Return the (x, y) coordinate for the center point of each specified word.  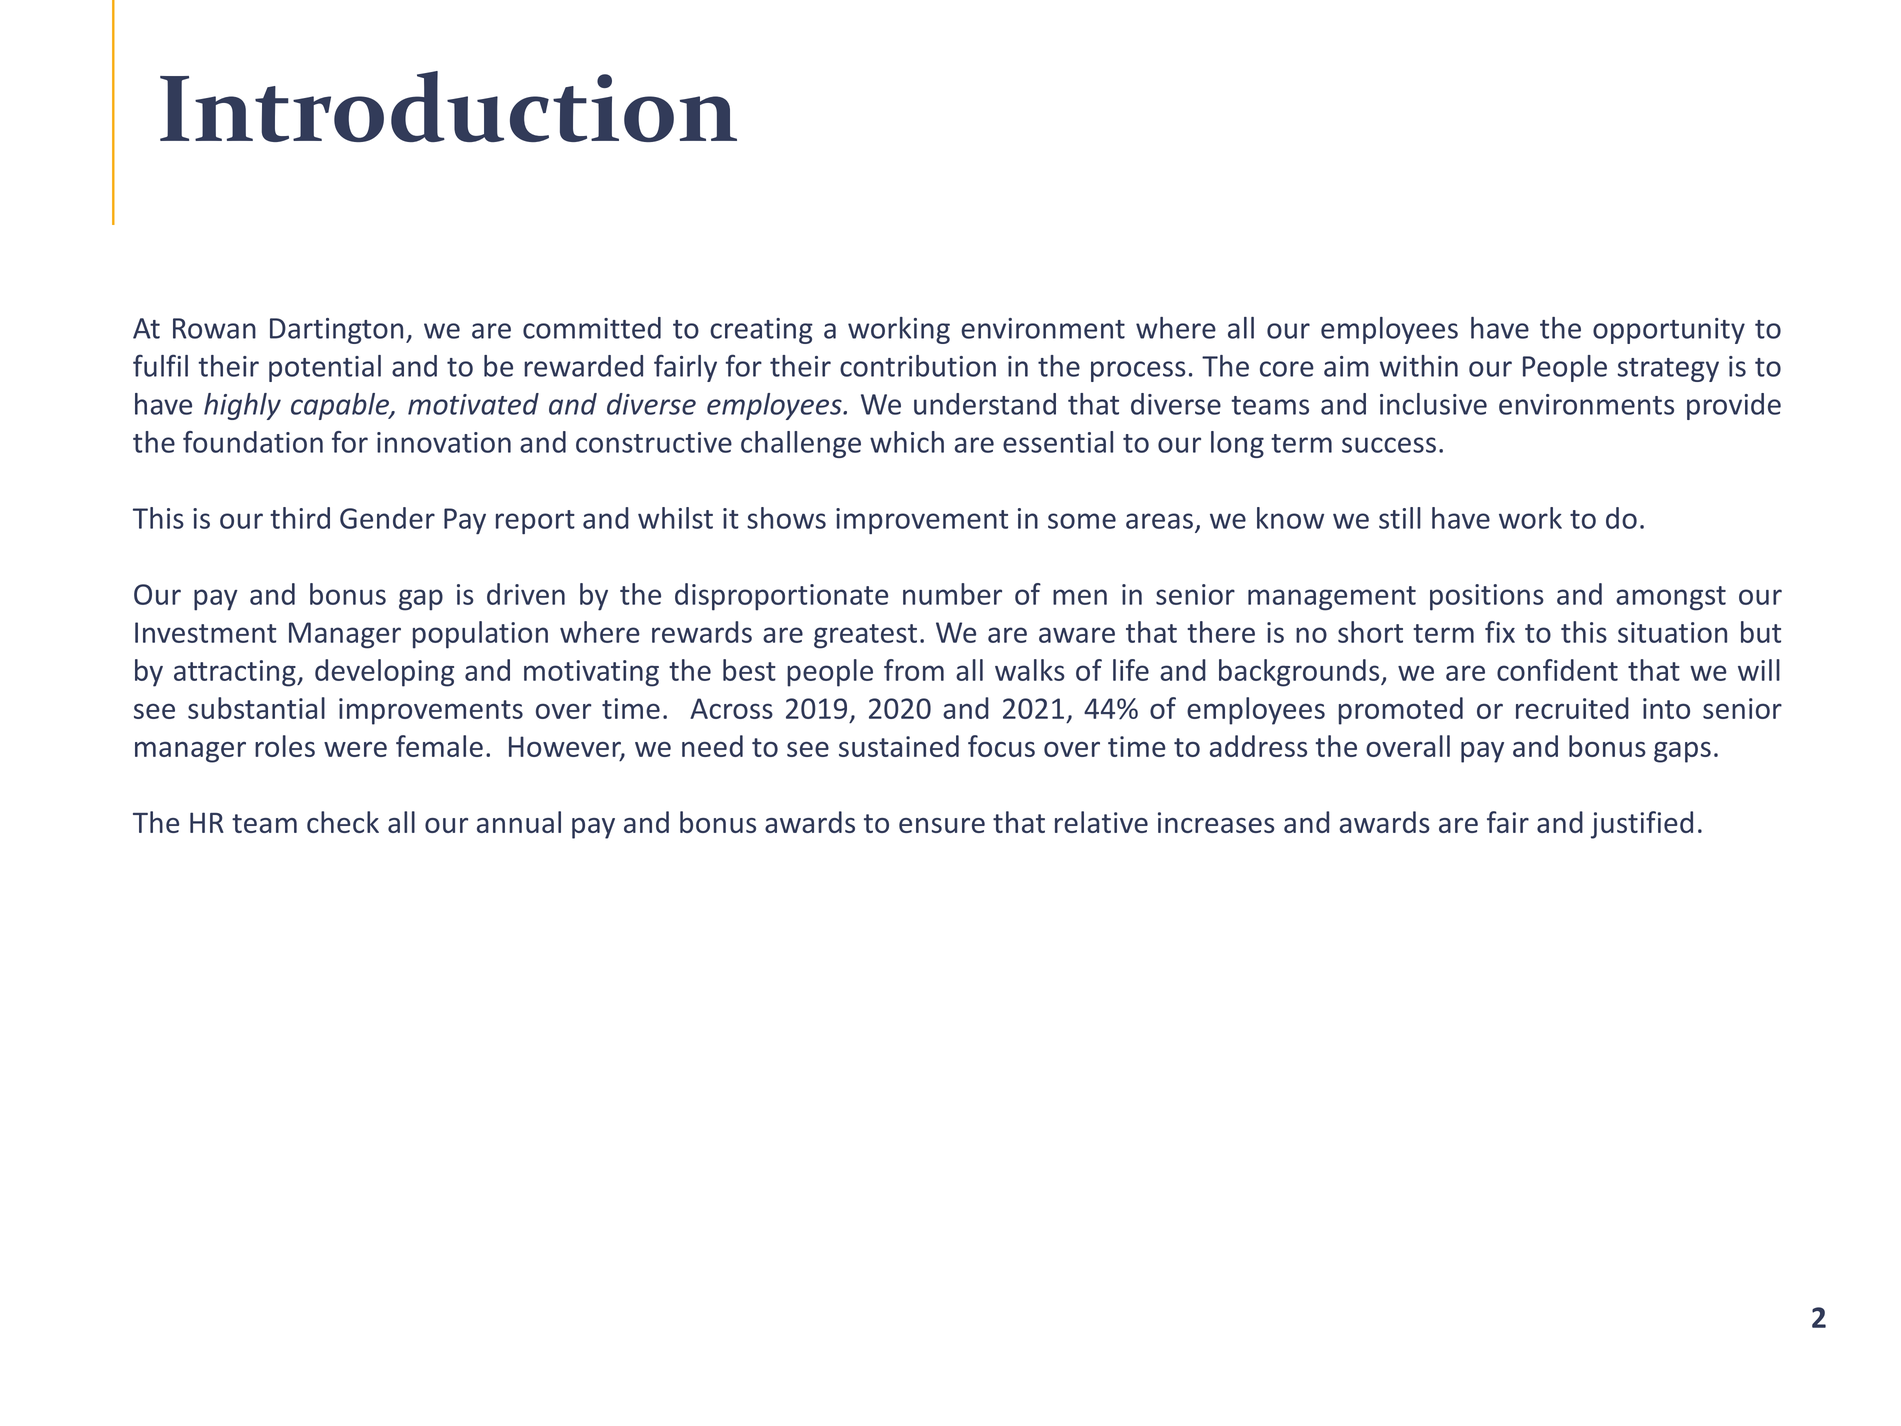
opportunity (1669, 331)
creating (761, 331)
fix (1500, 632)
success (1389, 445)
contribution (918, 366)
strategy (1668, 370)
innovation (444, 442)
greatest (865, 636)
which (907, 442)
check (343, 822)
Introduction (448, 106)
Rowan (214, 328)
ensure (942, 825)
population (480, 635)
